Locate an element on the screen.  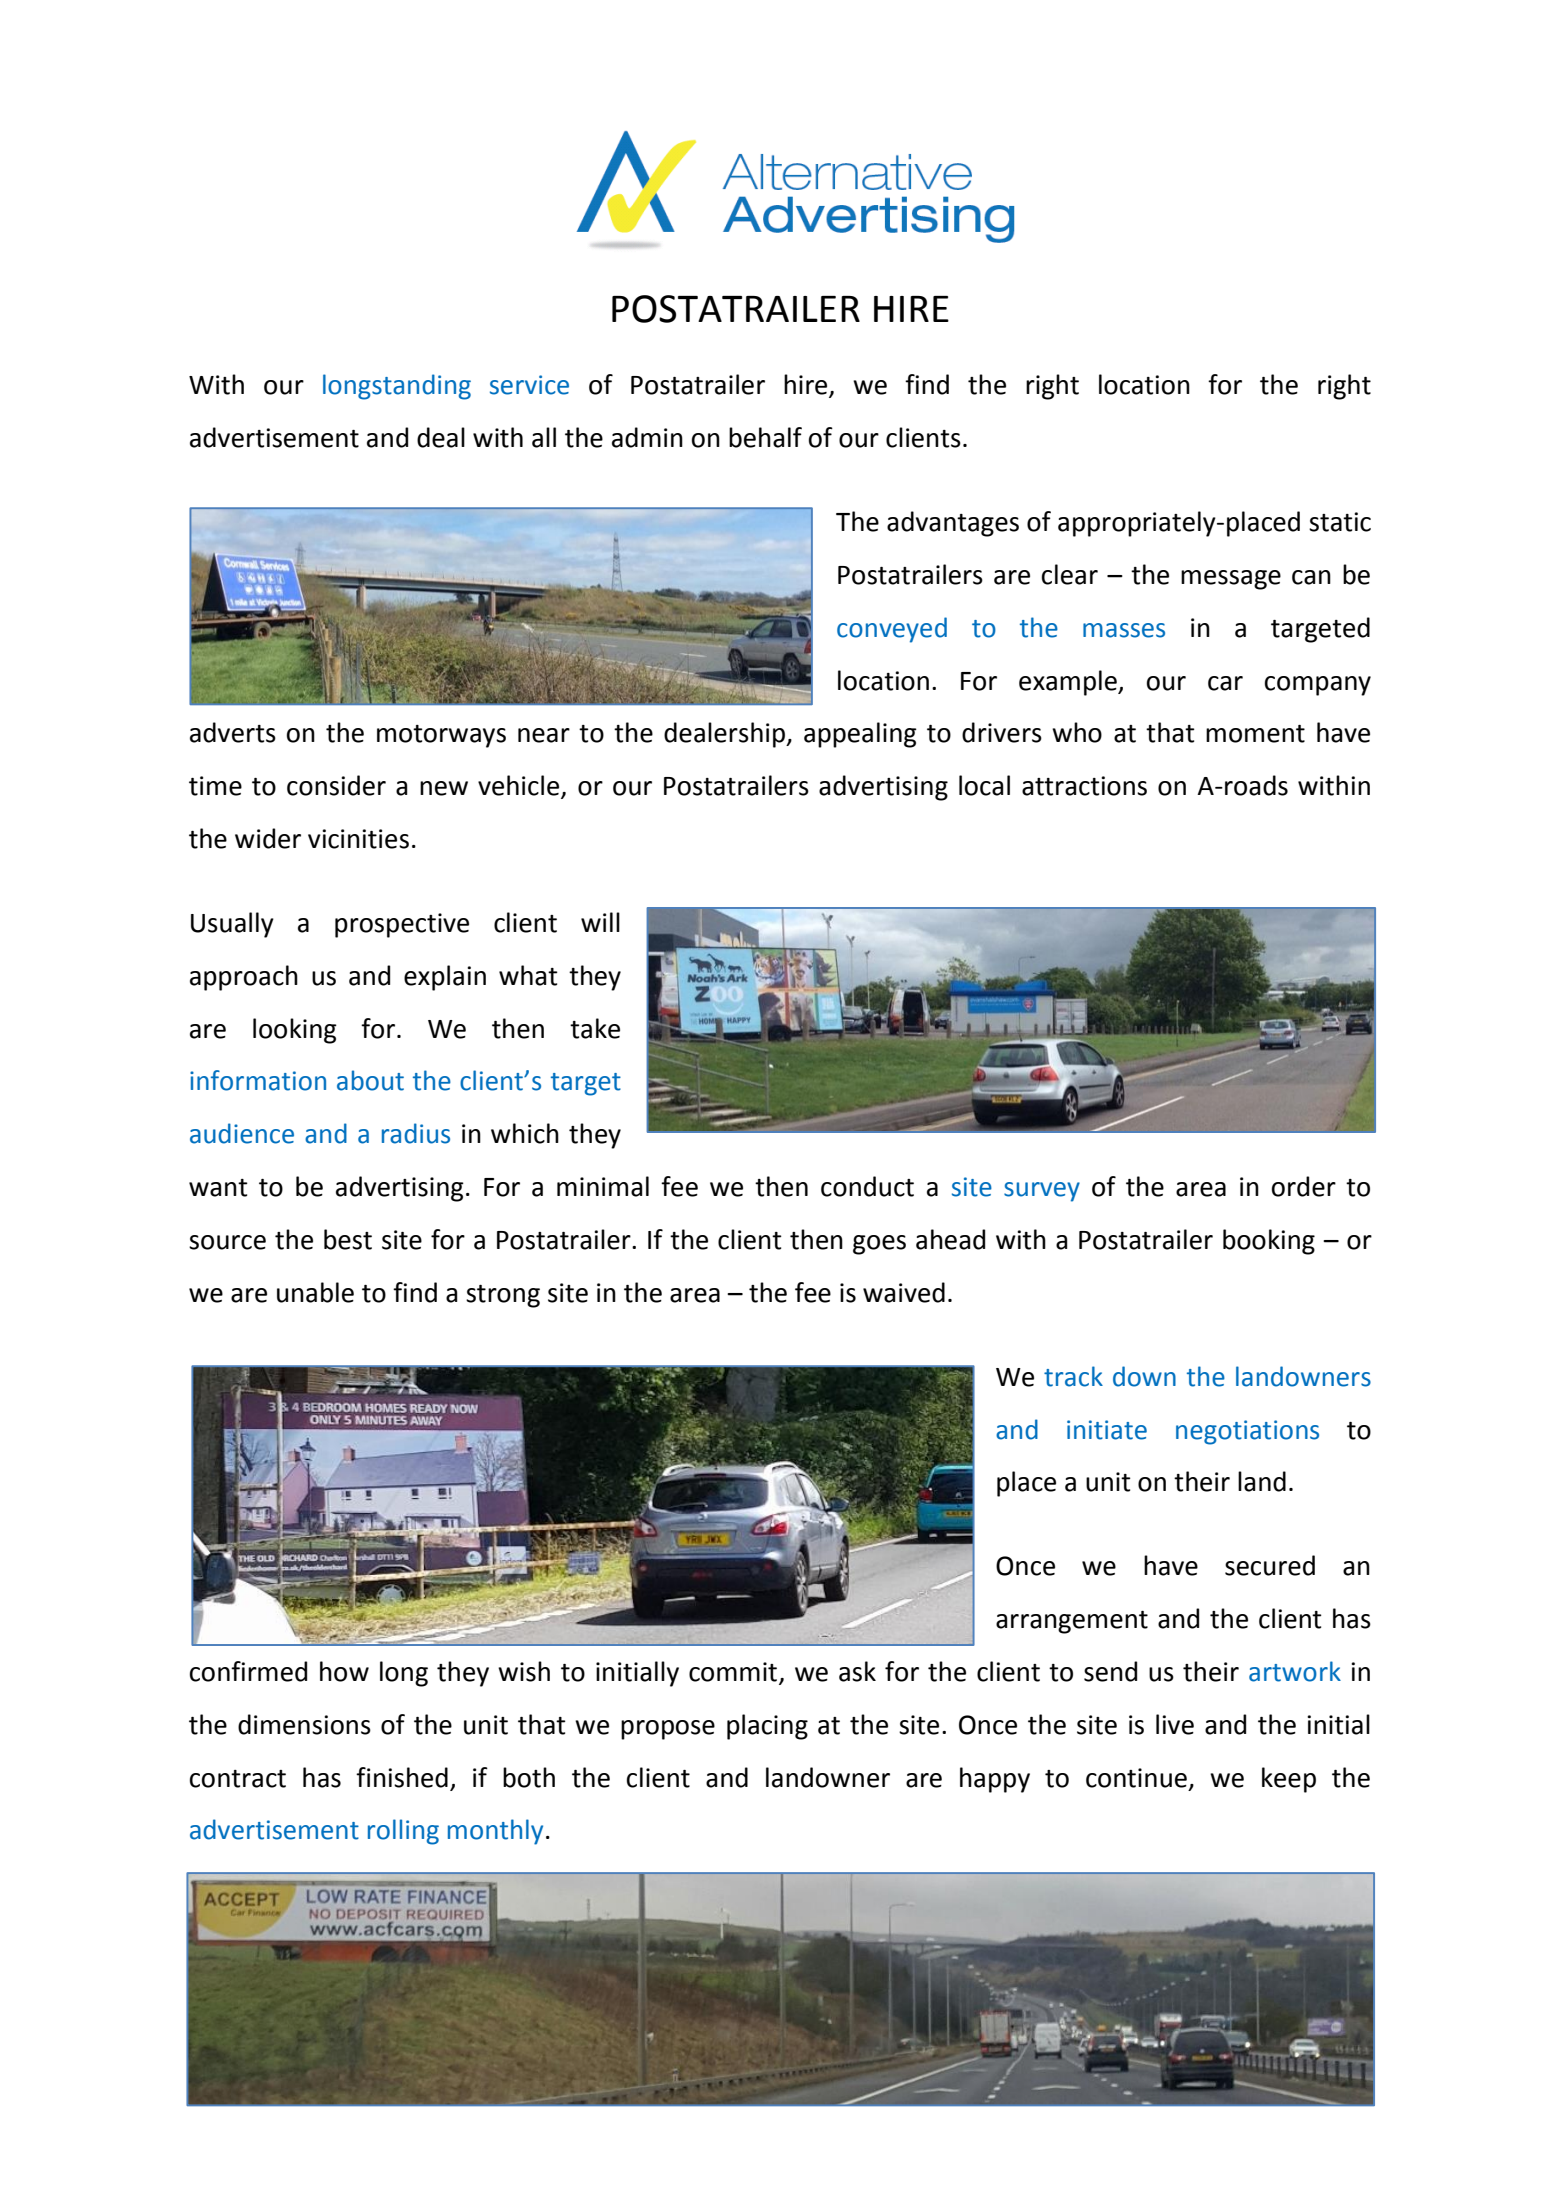
attractions is located at coordinates (1084, 786).
